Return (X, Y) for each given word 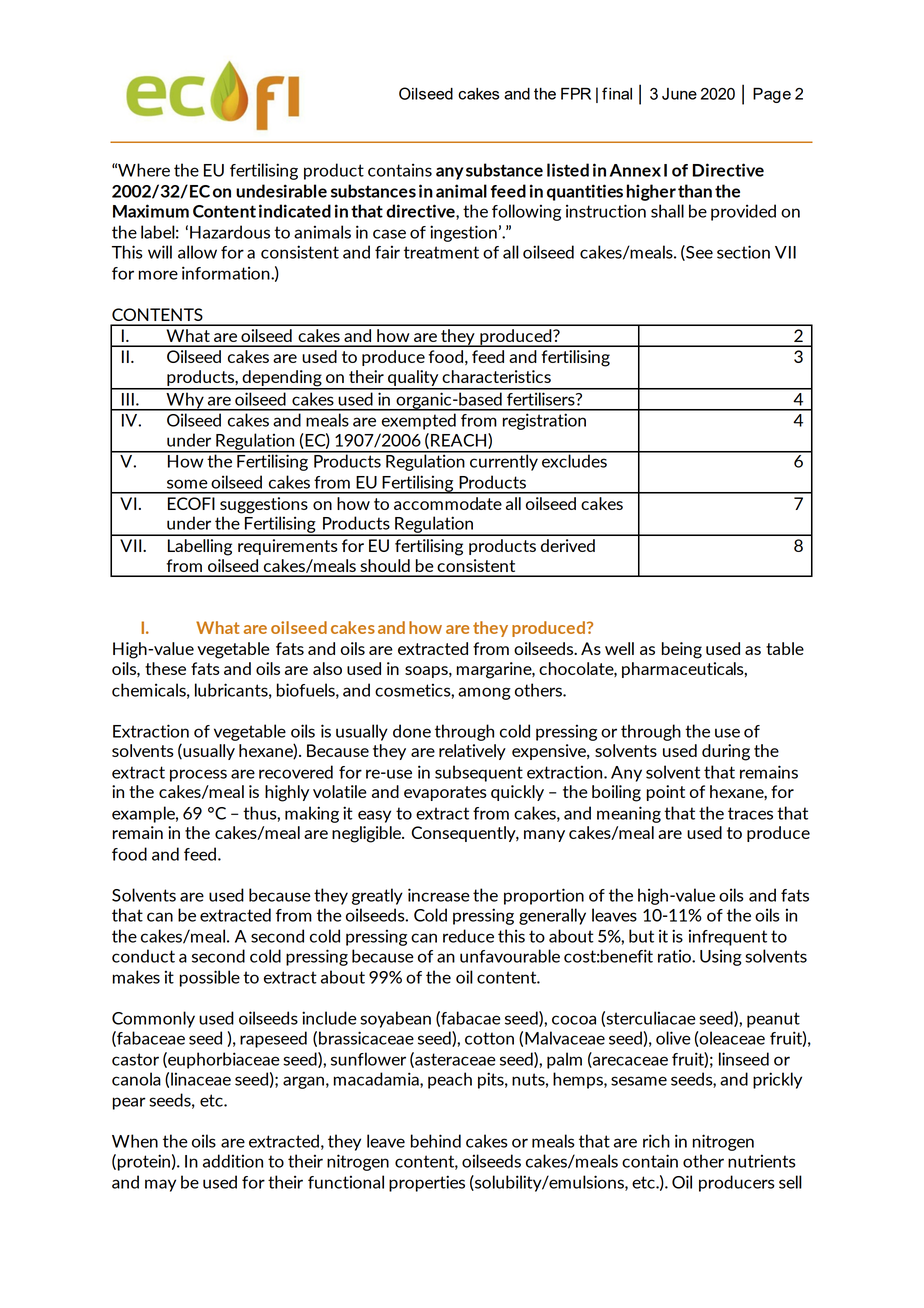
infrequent (728, 937)
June (679, 94)
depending (282, 379)
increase (439, 895)
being (682, 650)
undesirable (281, 191)
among (484, 693)
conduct (143, 956)
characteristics (496, 376)
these (165, 668)
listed (568, 170)
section (743, 252)
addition (233, 1161)
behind (435, 1141)
